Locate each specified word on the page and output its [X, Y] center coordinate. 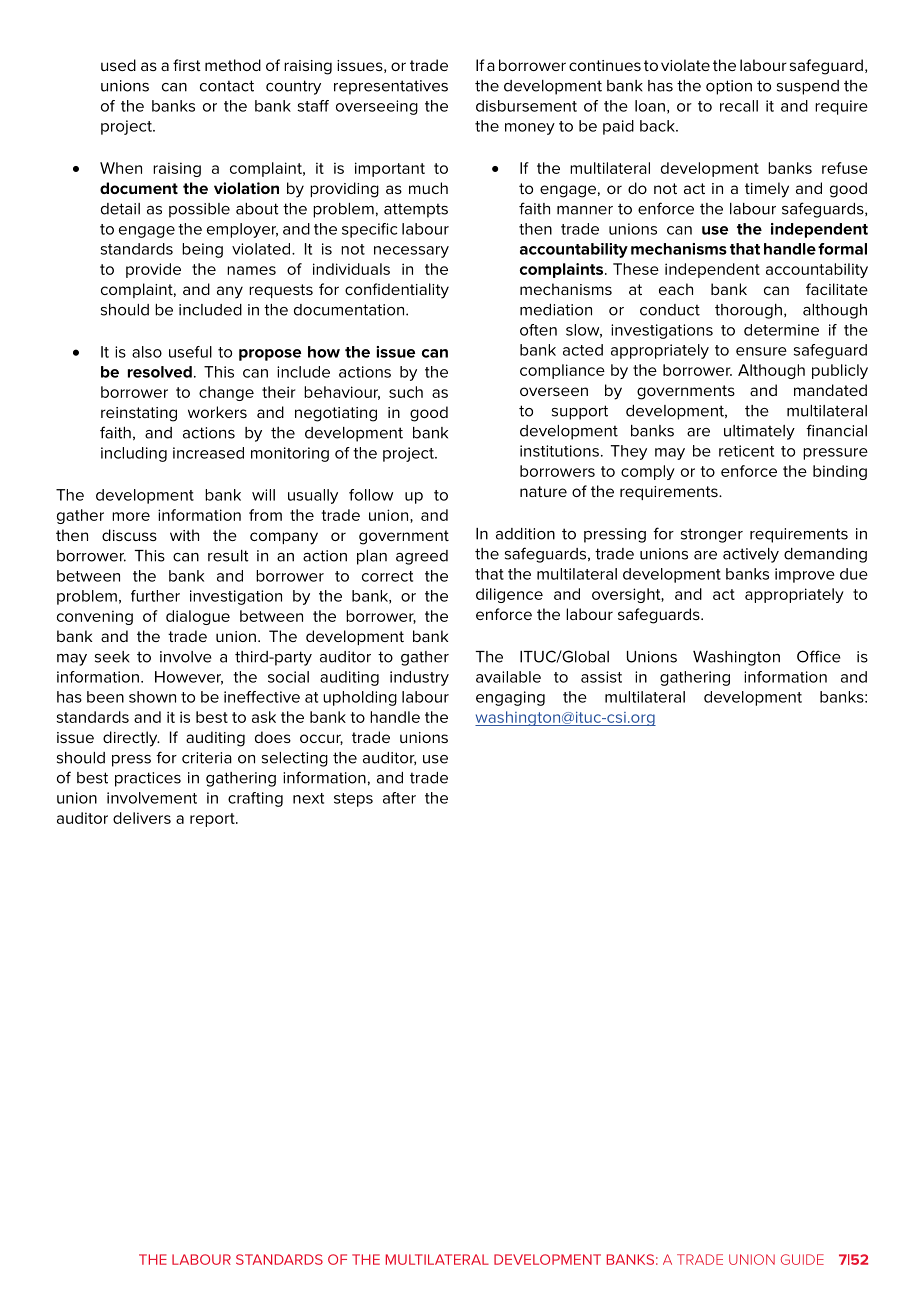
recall [739, 106]
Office [819, 656]
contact [227, 86]
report [213, 820]
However [189, 678]
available [508, 677]
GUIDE [802, 1259]
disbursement [526, 106]
